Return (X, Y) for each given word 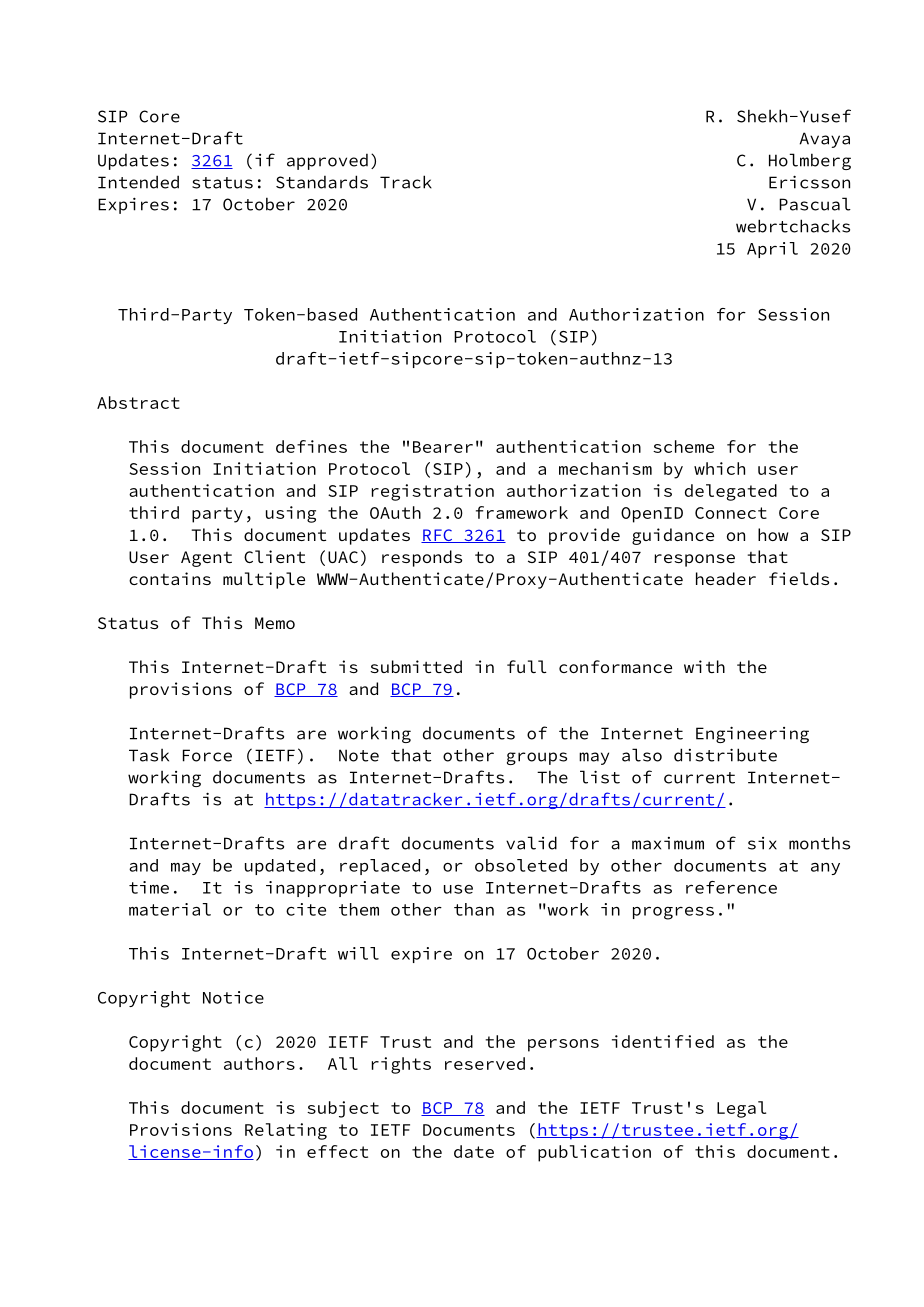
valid (531, 843)
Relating (286, 1131)
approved (327, 162)
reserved (485, 1063)
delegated (731, 492)
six (762, 843)
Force (207, 755)
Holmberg (810, 161)
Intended (138, 182)
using (291, 514)
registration (433, 492)
